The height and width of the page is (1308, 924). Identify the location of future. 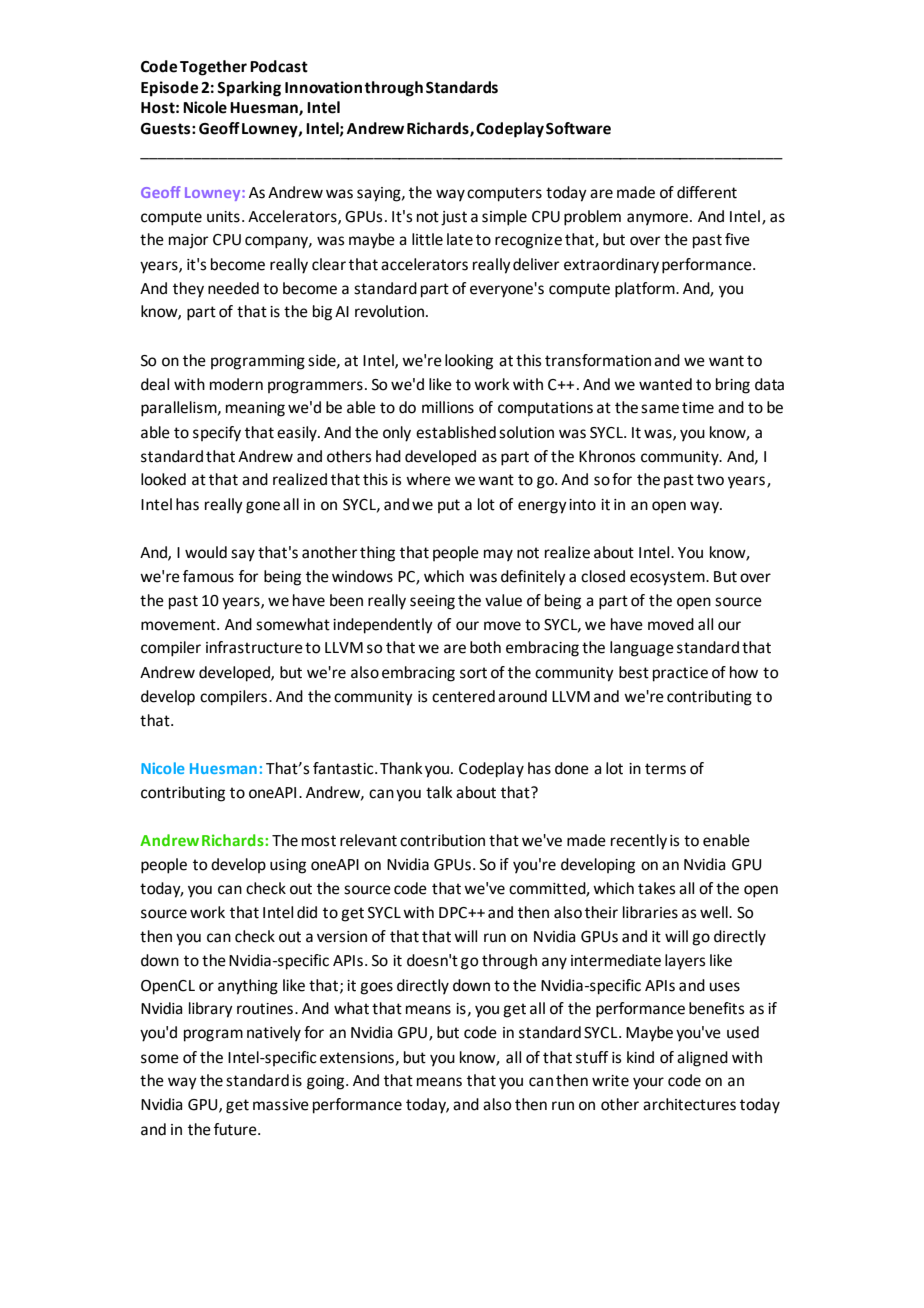
(236, 1129).
